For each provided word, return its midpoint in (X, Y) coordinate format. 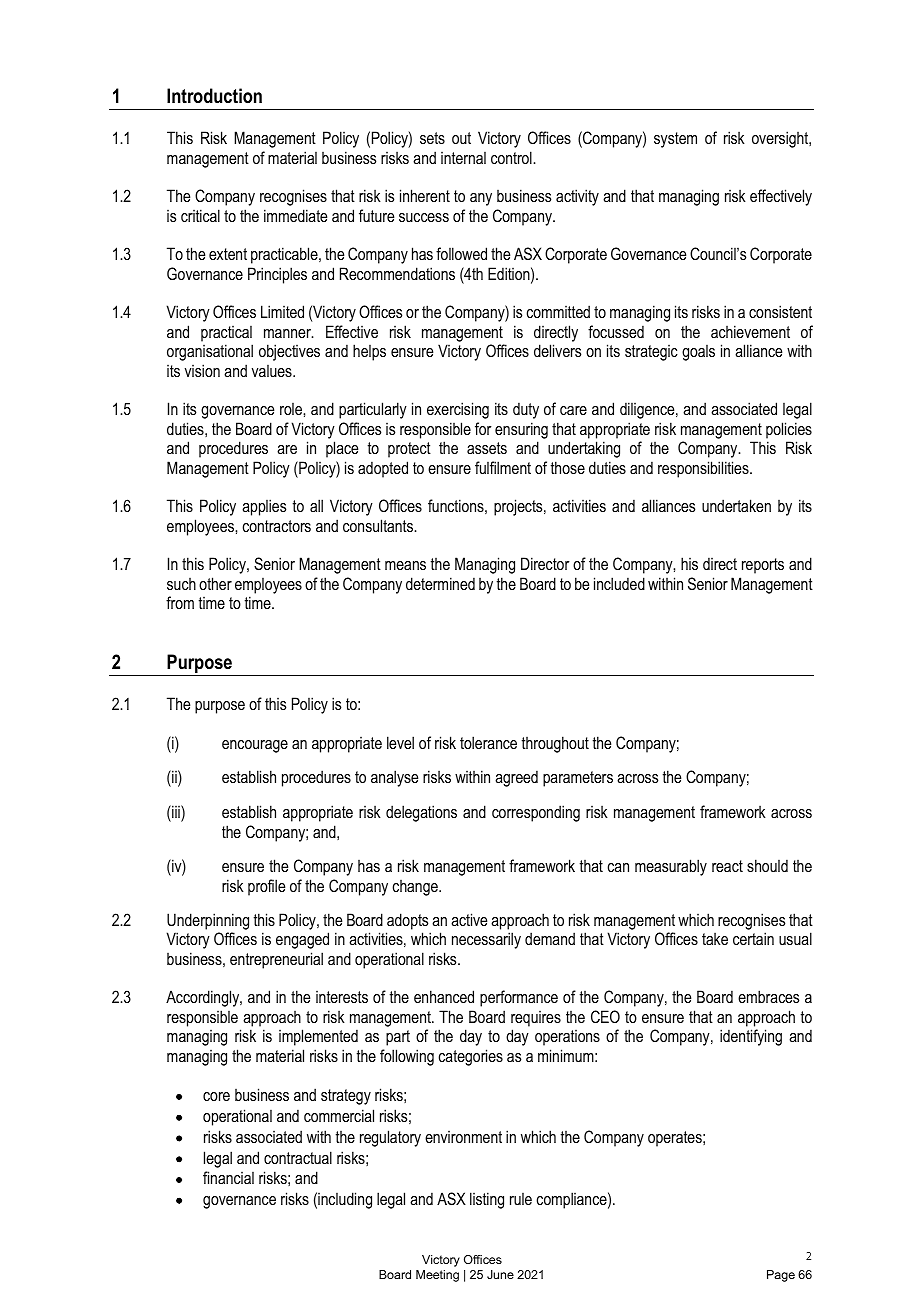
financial (228, 1177)
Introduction (214, 96)
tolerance (488, 742)
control (512, 157)
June (500, 1274)
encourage (255, 746)
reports (763, 566)
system (675, 140)
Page (781, 1276)
